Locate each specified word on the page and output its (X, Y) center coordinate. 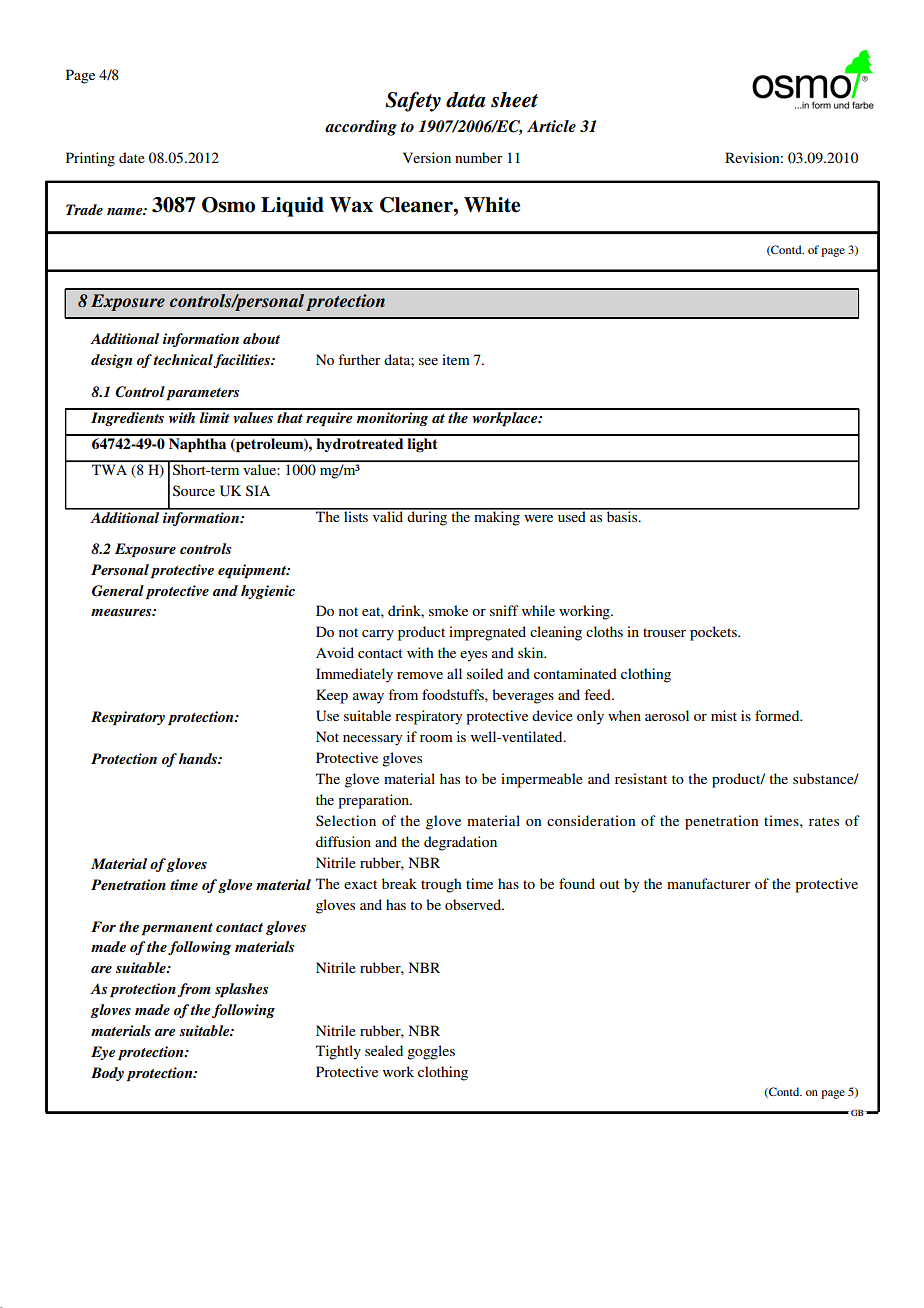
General (118, 591)
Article (551, 126)
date (132, 157)
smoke (448, 610)
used (571, 515)
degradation (460, 843)
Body (107, 1074)
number (479, 157)
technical (184, 361)
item (456, 359)
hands (199, 758)
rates (824, 821)
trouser (664, 632)
